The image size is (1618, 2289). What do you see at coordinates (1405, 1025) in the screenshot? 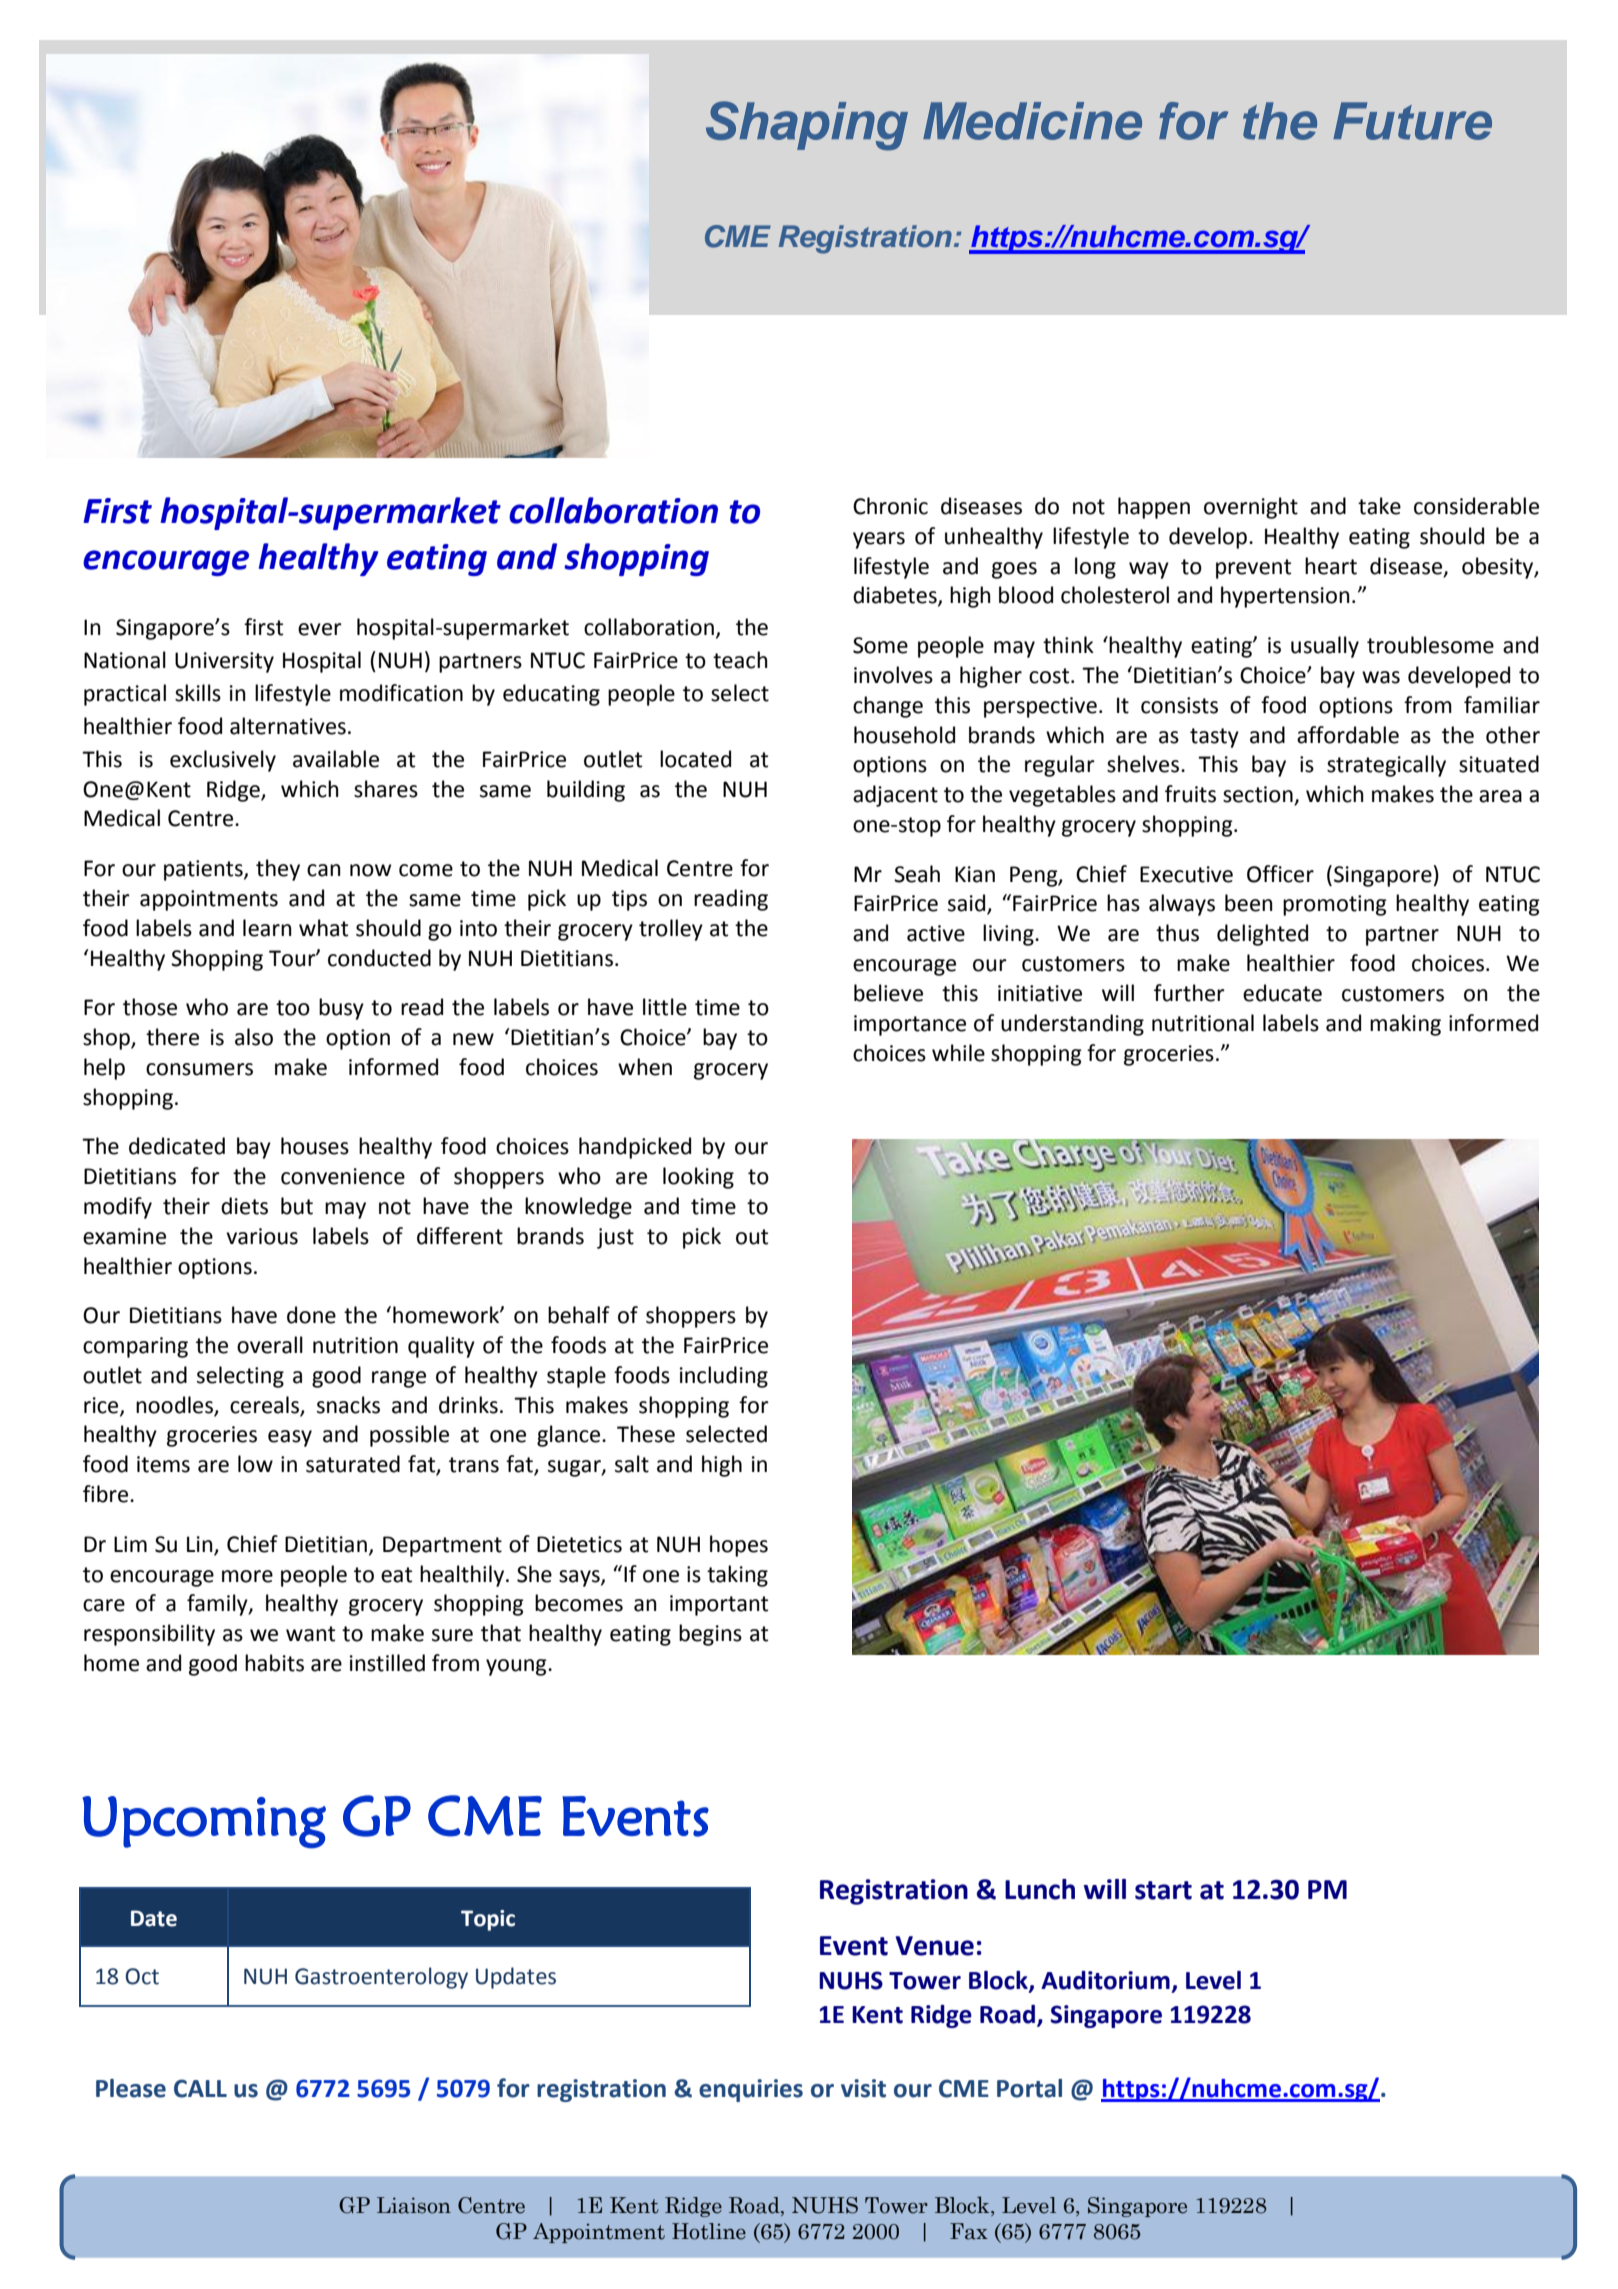
I see `making` at bounding box center [1405, 1025].
